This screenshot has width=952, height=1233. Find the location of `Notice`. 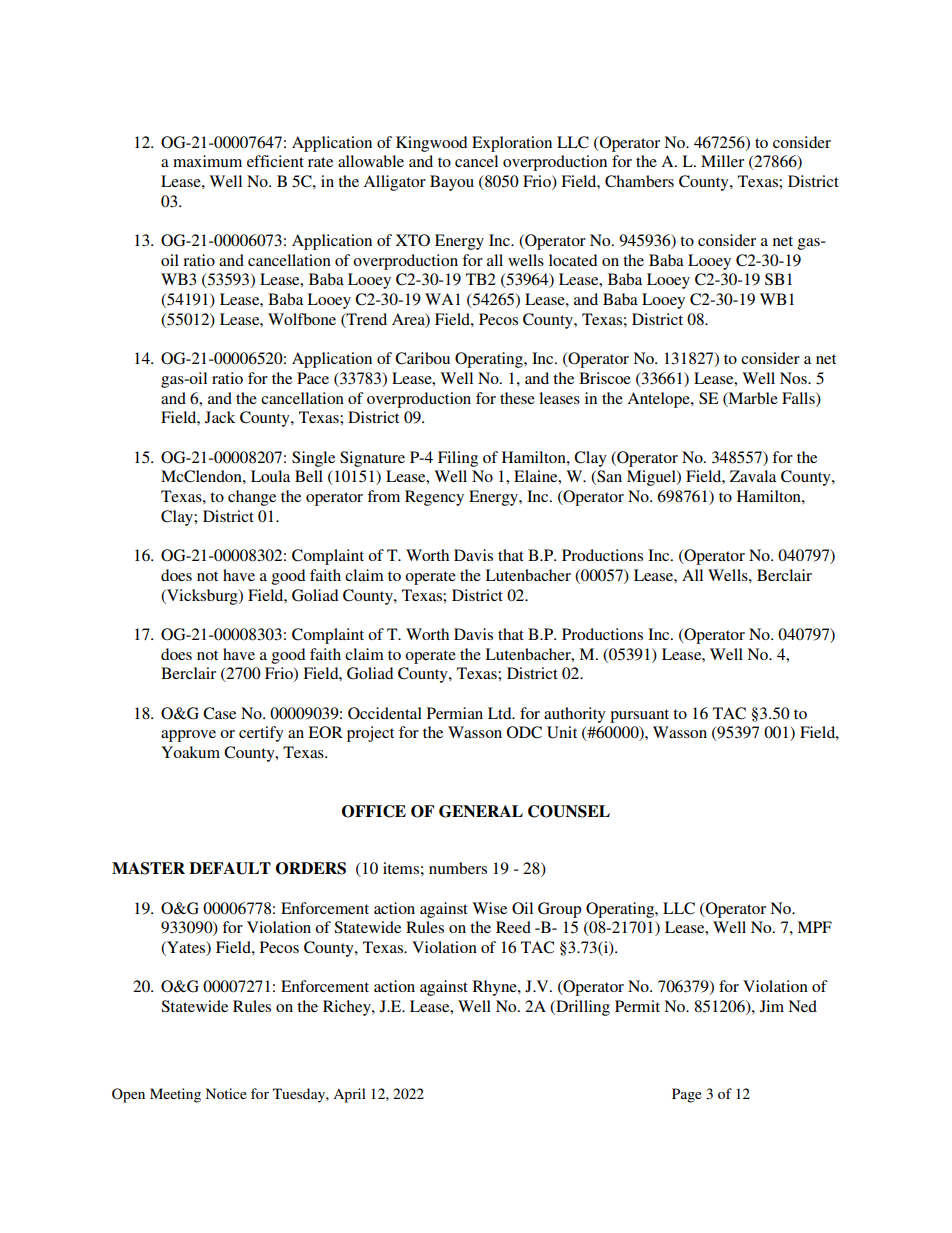

Notice is located at coordinates (226, 1093).
